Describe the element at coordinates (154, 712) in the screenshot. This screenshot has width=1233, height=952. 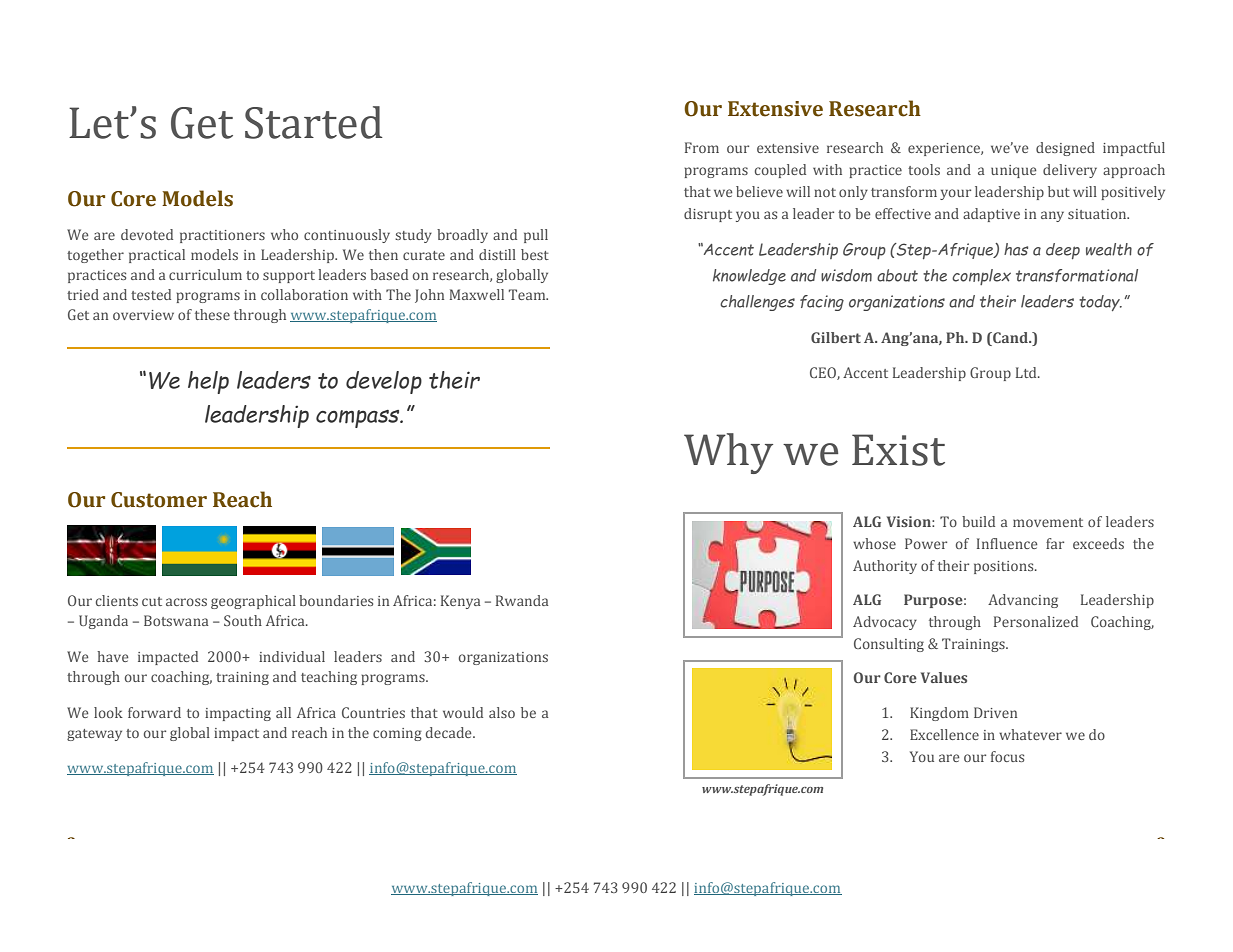
I see `forward` at that location.
